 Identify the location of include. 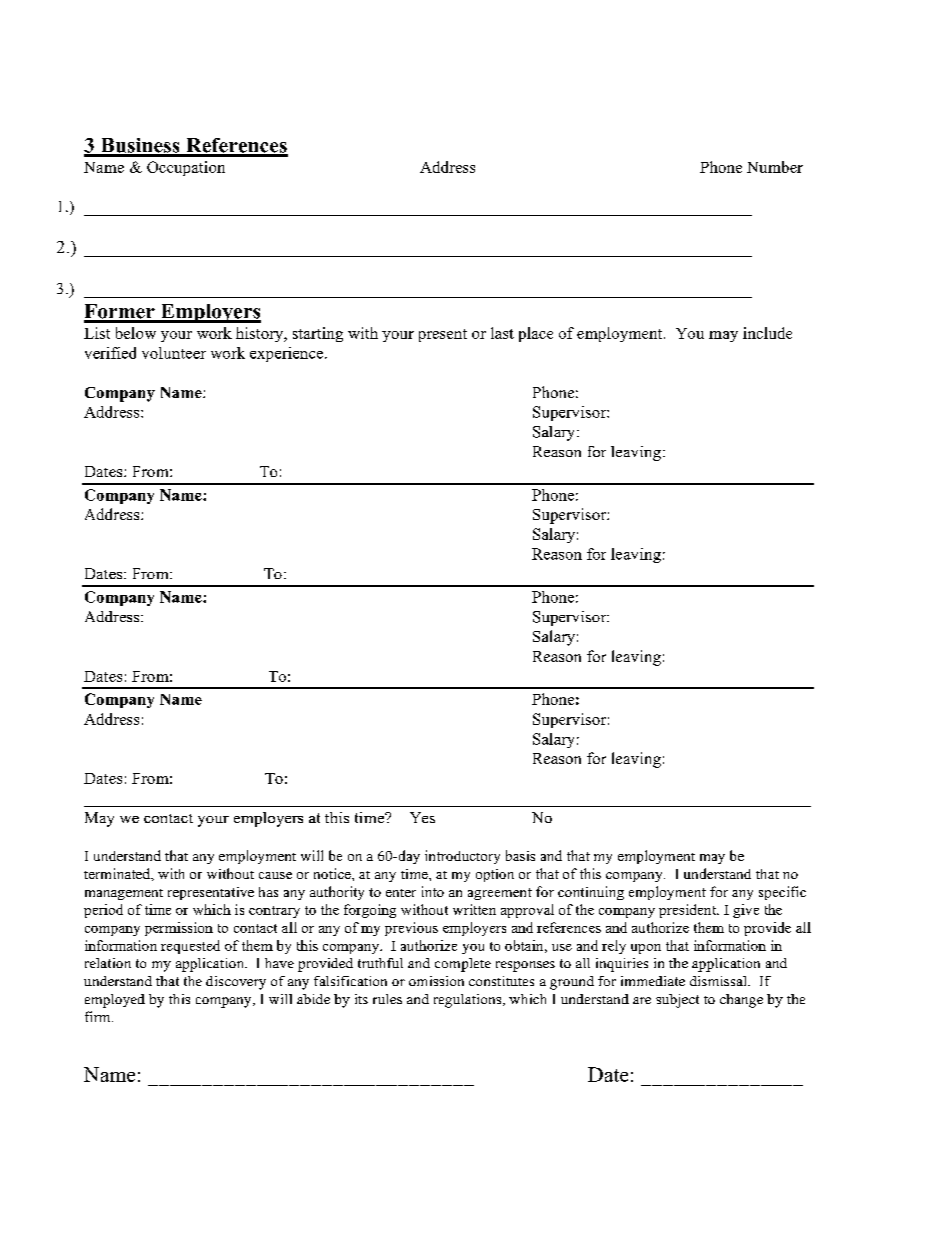
(767, 333).
